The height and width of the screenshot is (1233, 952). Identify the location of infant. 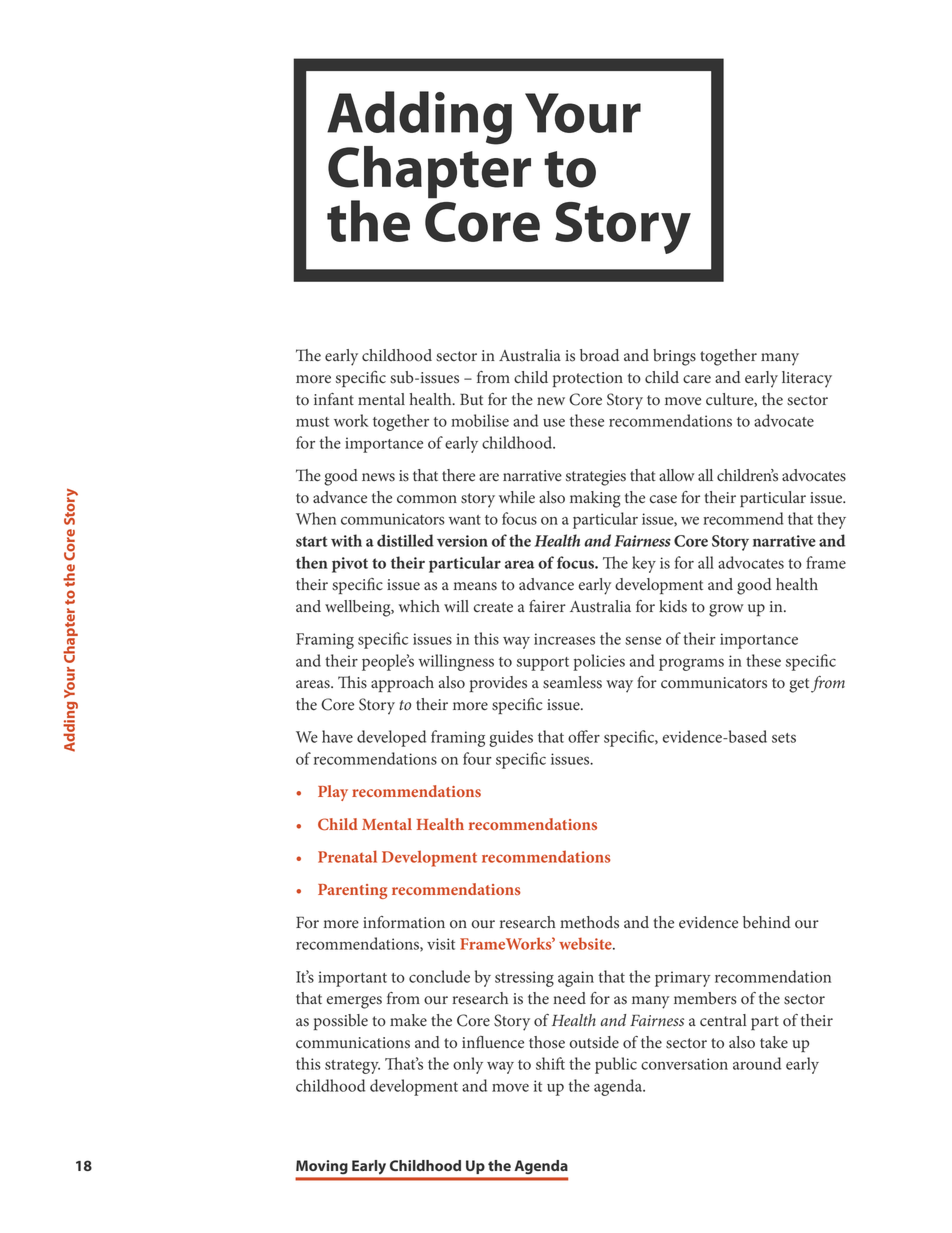
(334, 399).
